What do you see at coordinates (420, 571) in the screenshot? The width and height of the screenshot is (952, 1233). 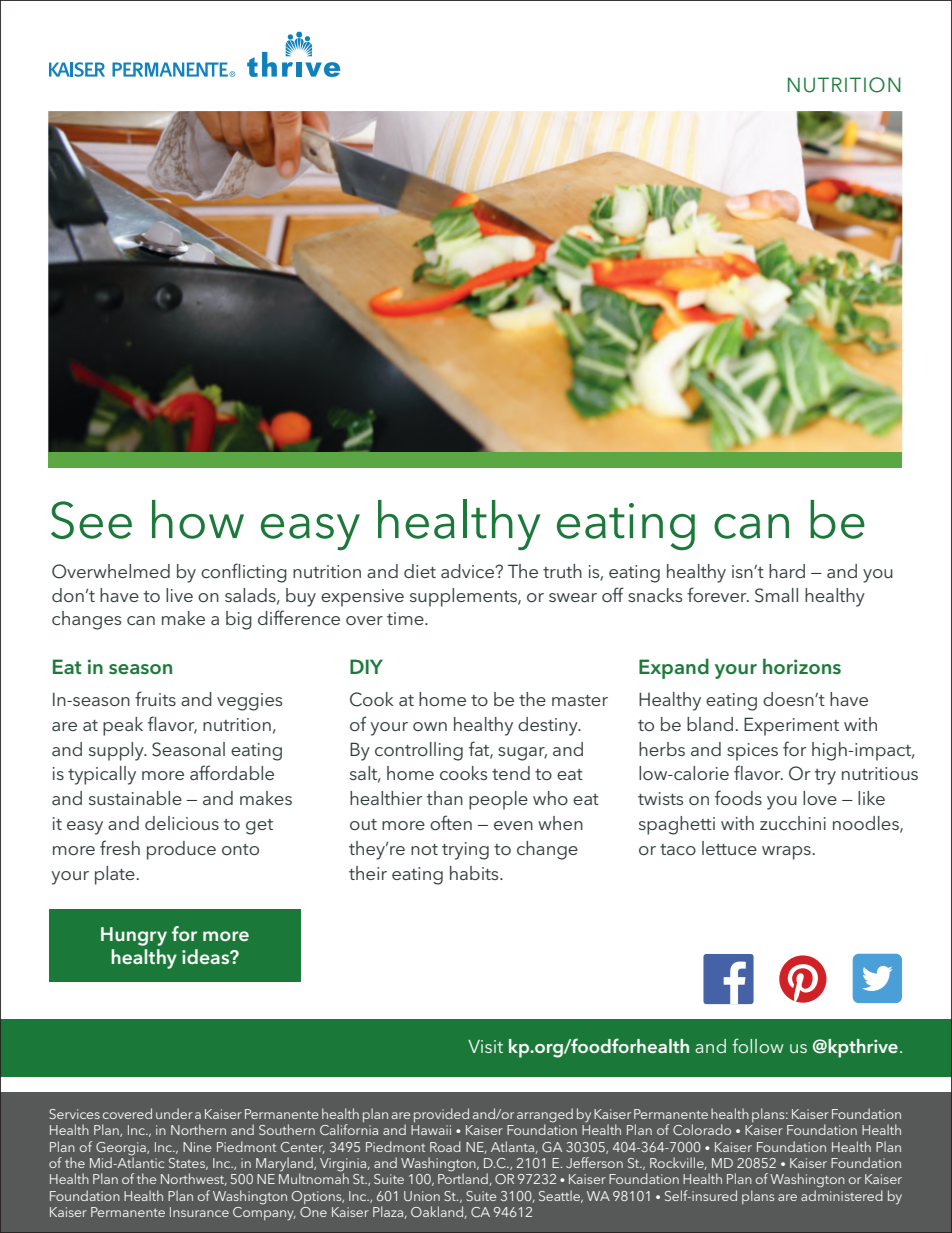 I see `diet` at bounding box center [420, 571].
